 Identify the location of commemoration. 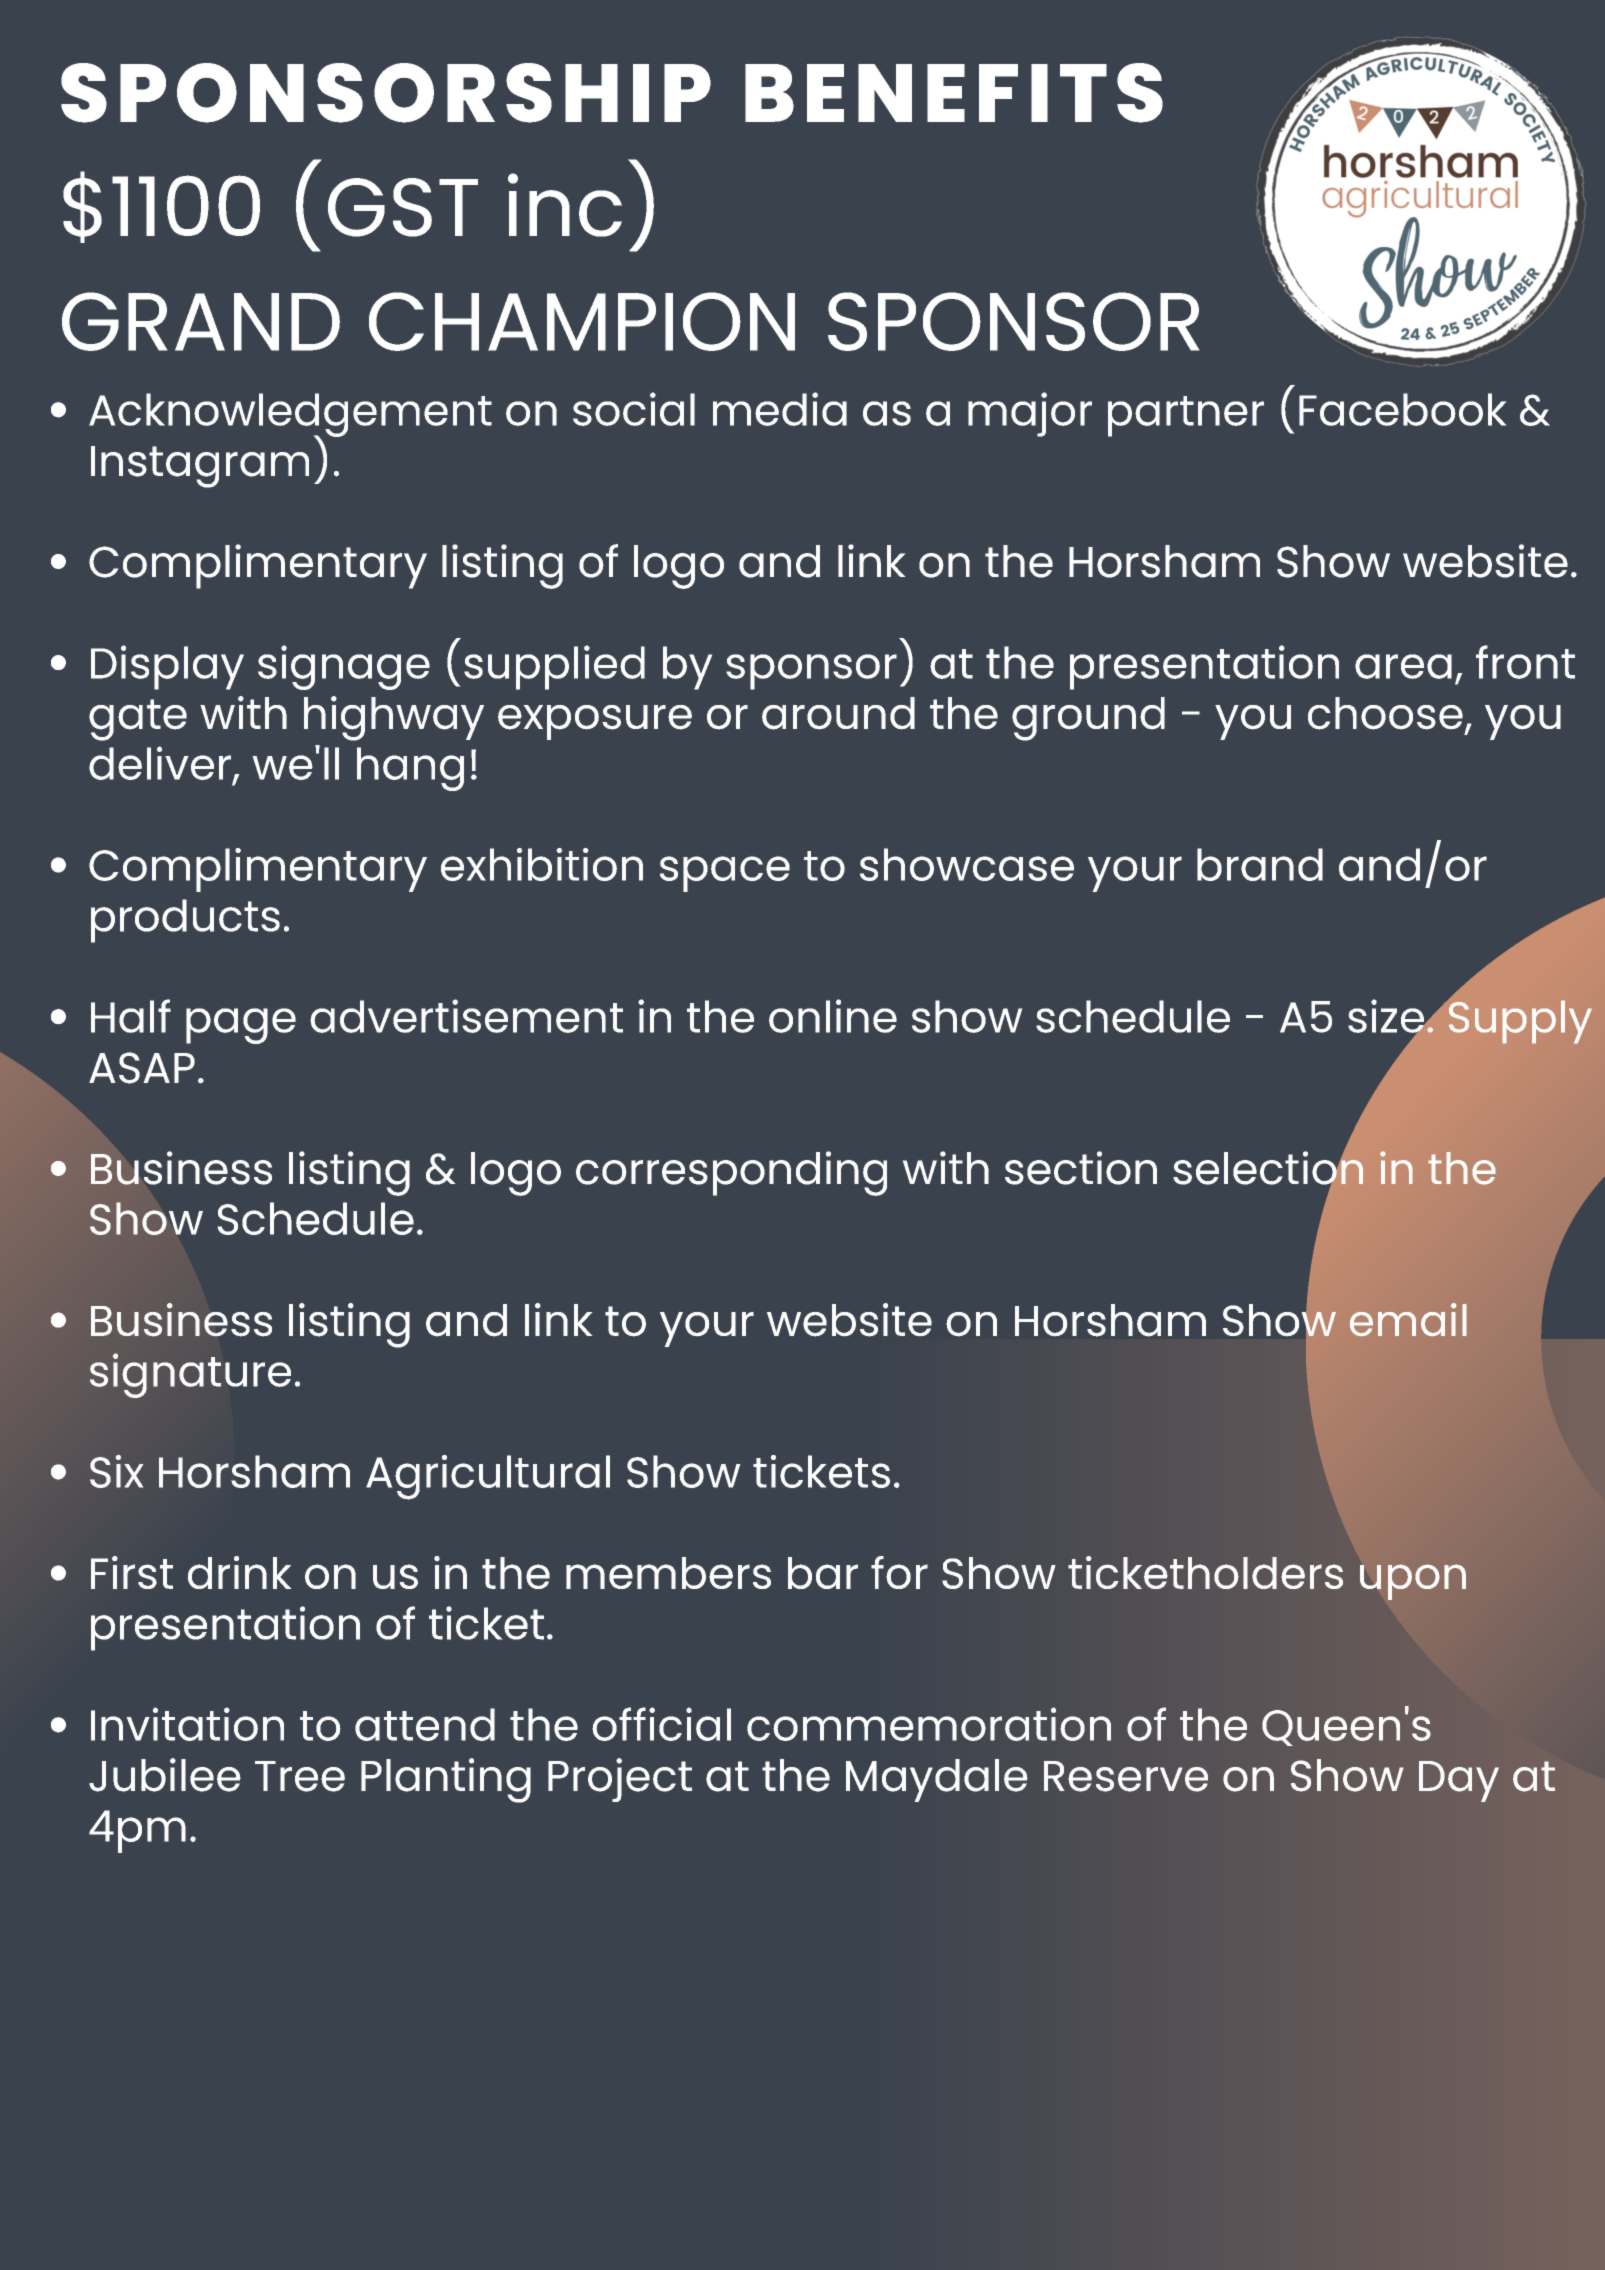
(929, 1724).
